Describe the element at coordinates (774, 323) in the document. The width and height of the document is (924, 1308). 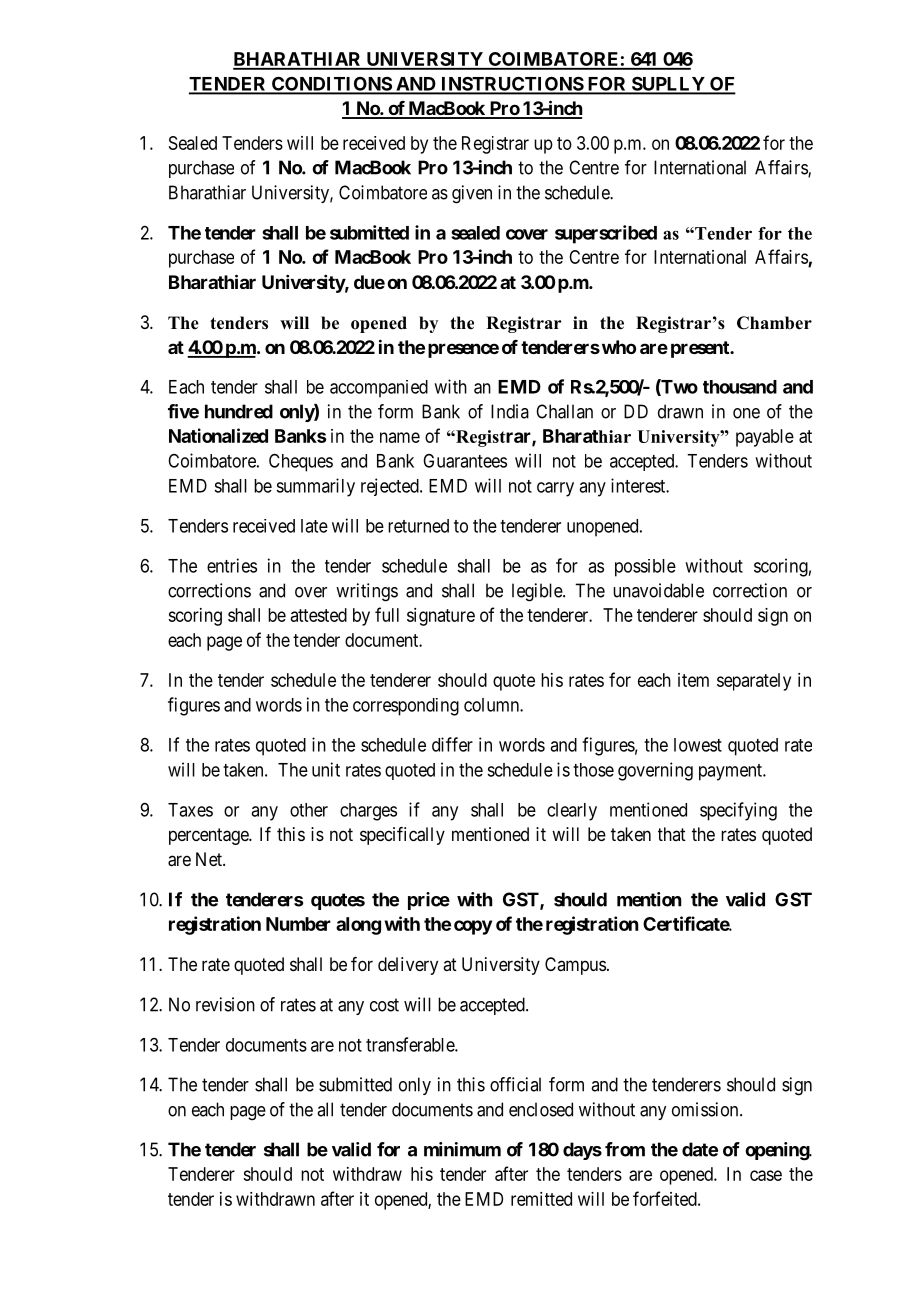
I see `Chamber` at that location.
